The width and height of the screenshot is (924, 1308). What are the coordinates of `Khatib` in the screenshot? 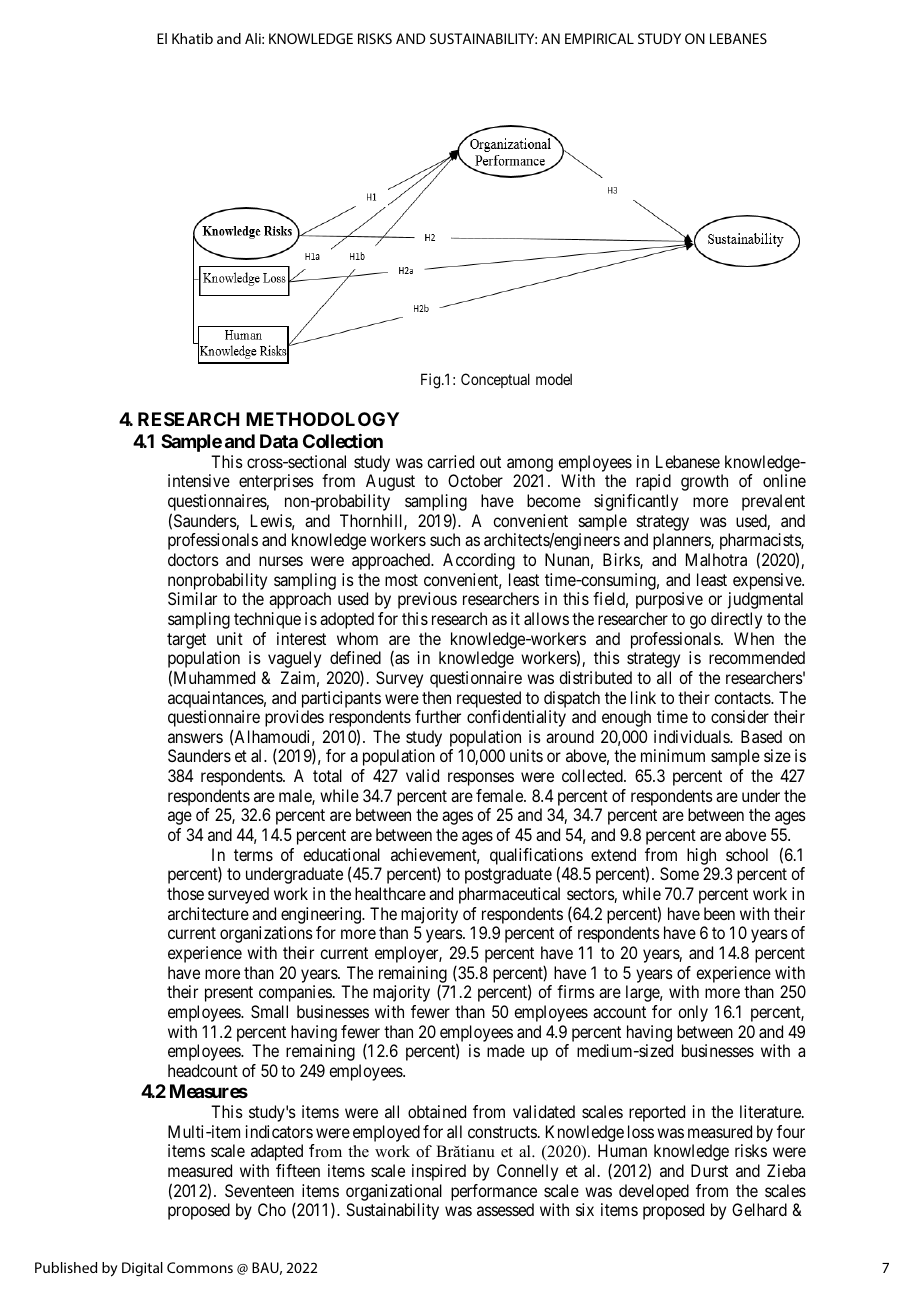 It's located at (192, 38).
